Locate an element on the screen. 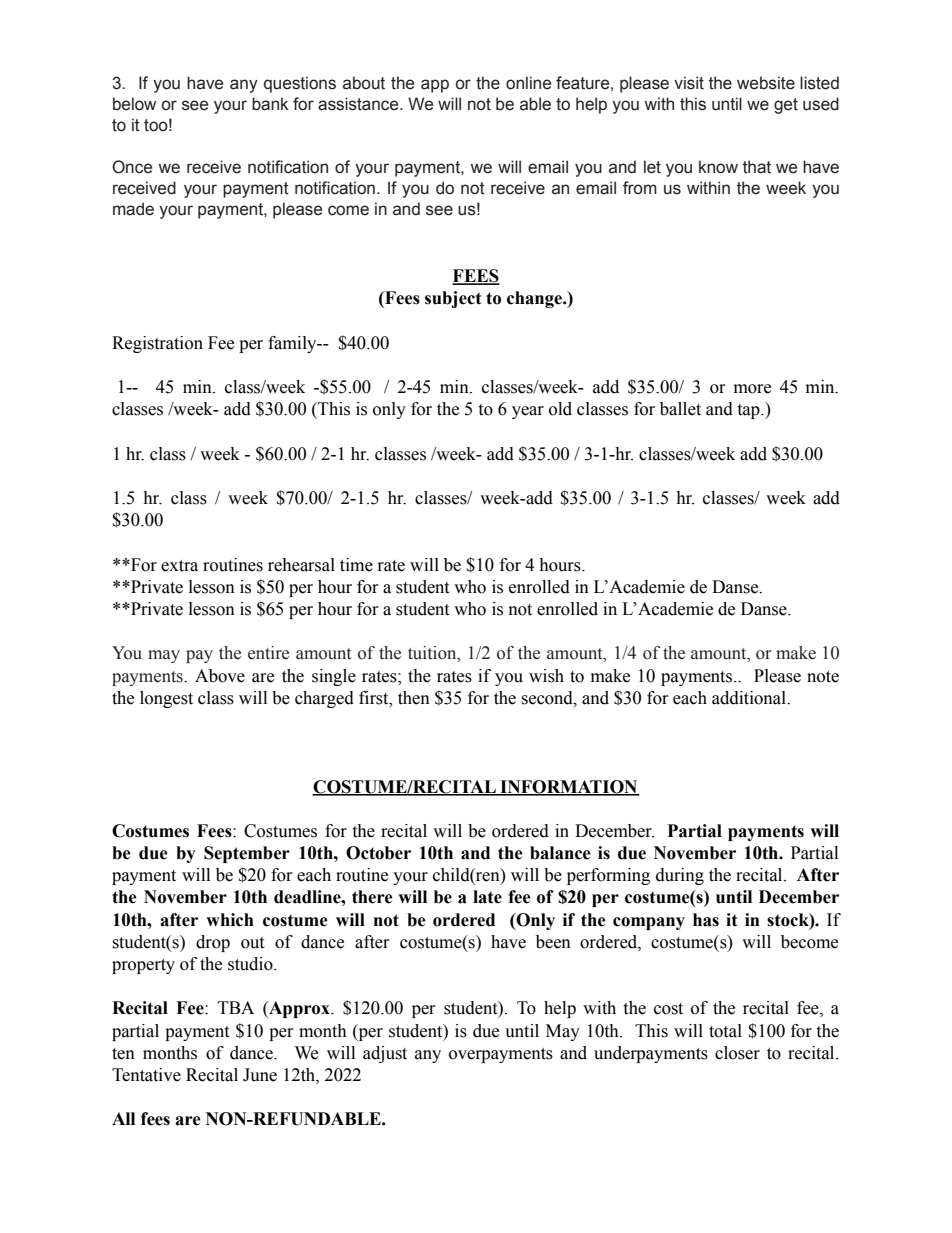 The height and width of the screenshot is (1233, 952). note is located at coordinates (823, 677).
